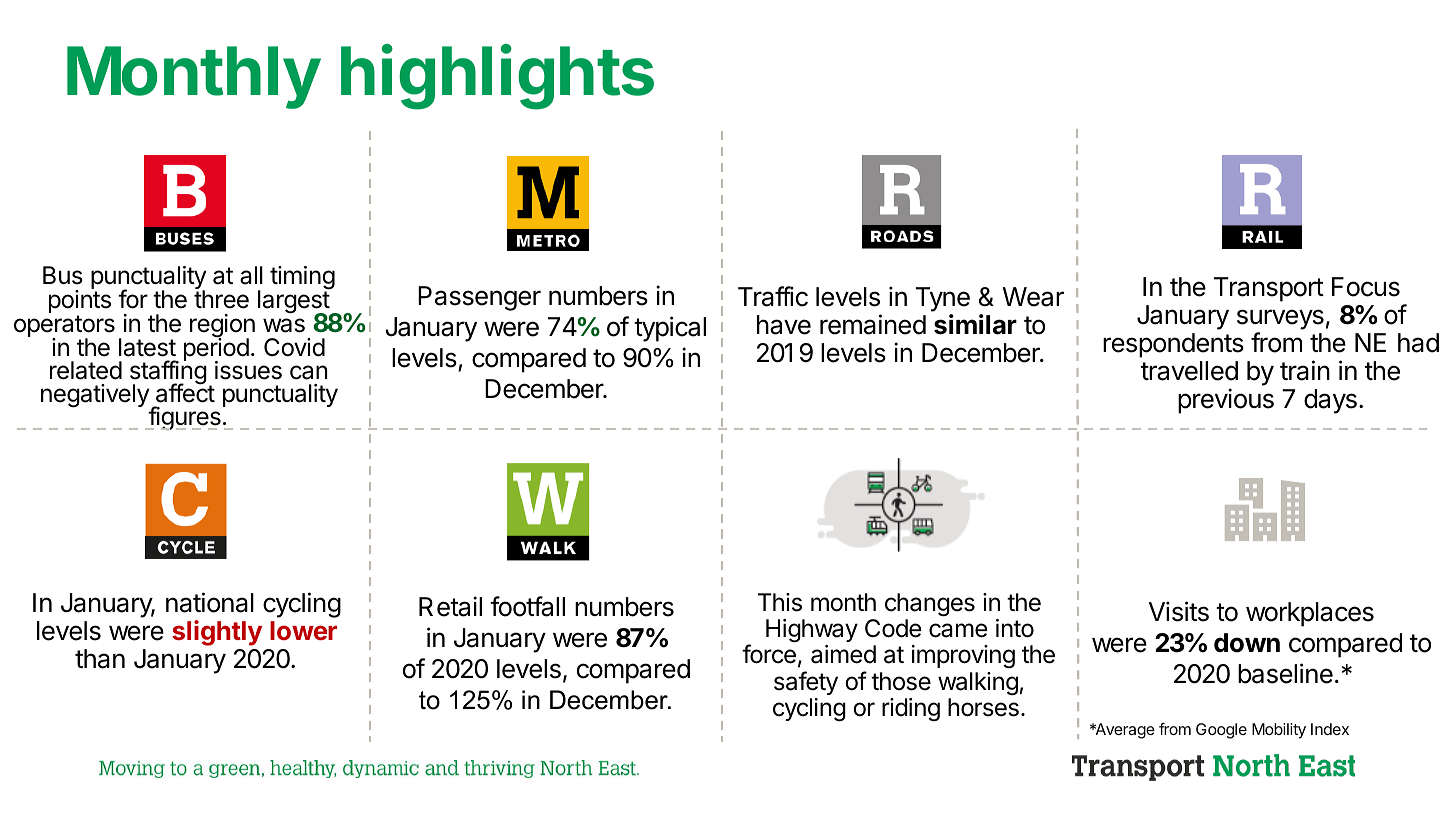 The height and width of the image is (819, 1456). Describe the element at coordinates (773, 296) in the image. I see `Traffic` at that location.
